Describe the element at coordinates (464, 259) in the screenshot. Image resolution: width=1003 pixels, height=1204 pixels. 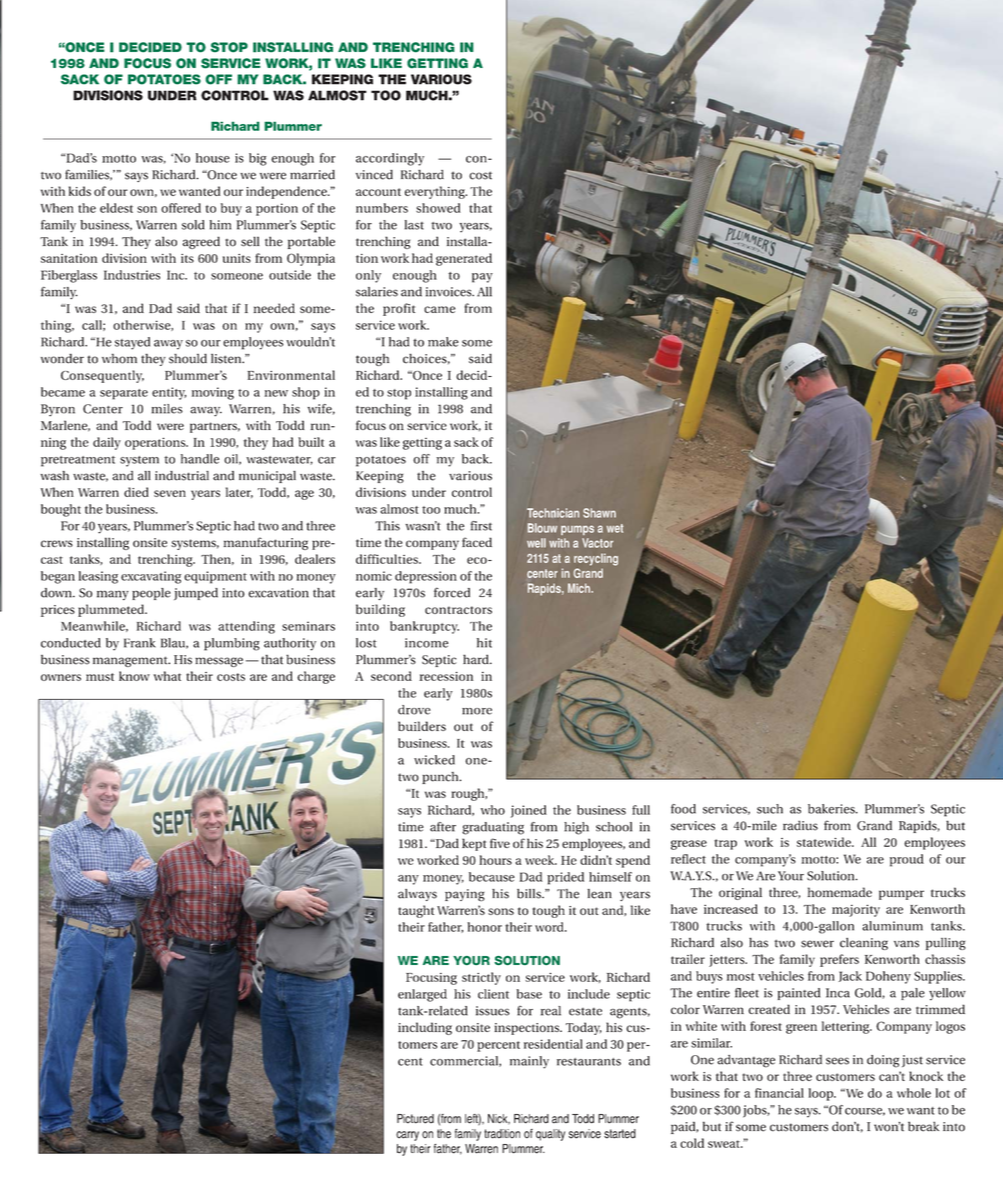
I see `generated` at that location.
